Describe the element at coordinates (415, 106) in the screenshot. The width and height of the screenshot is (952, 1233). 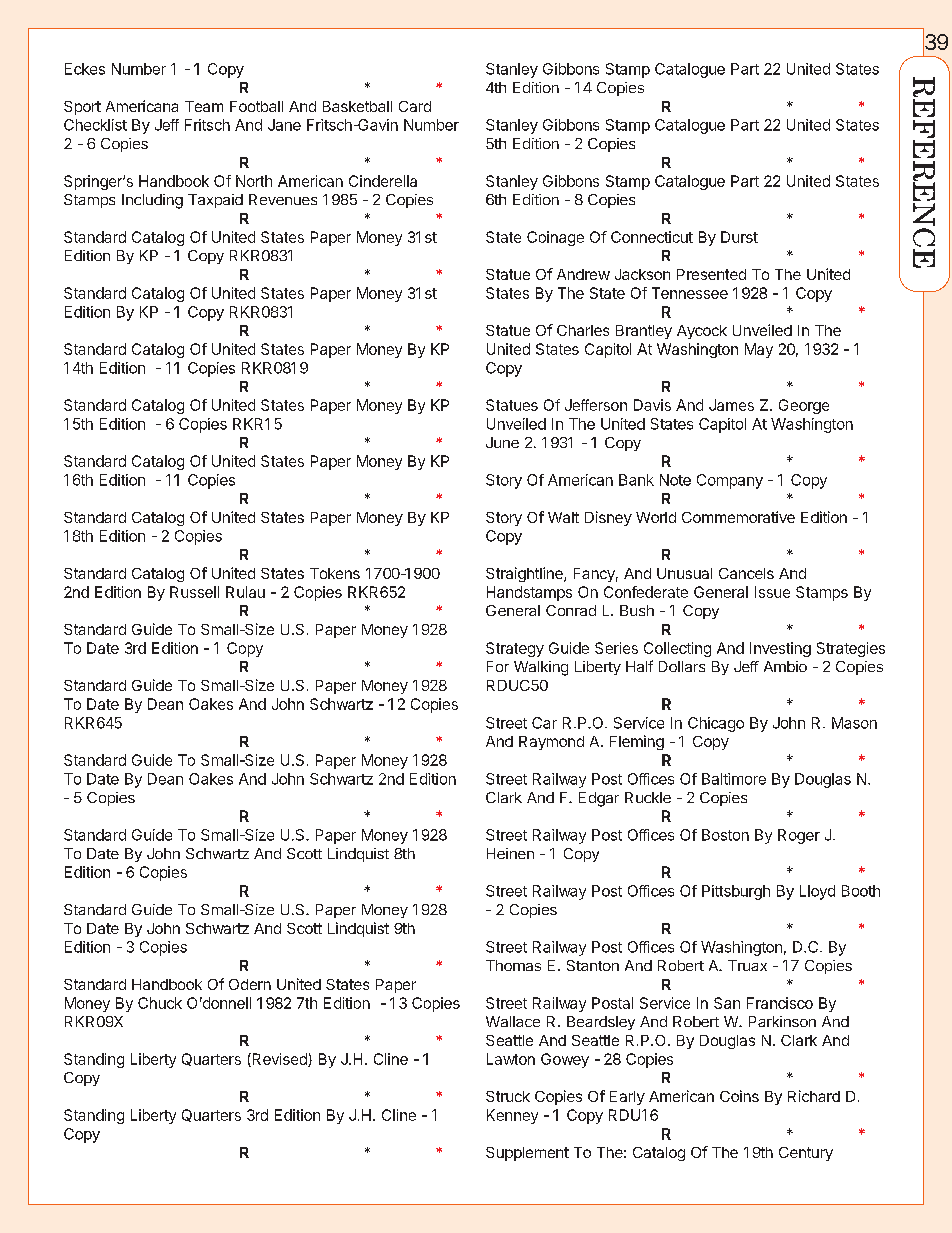
I see `Card` at that location.
